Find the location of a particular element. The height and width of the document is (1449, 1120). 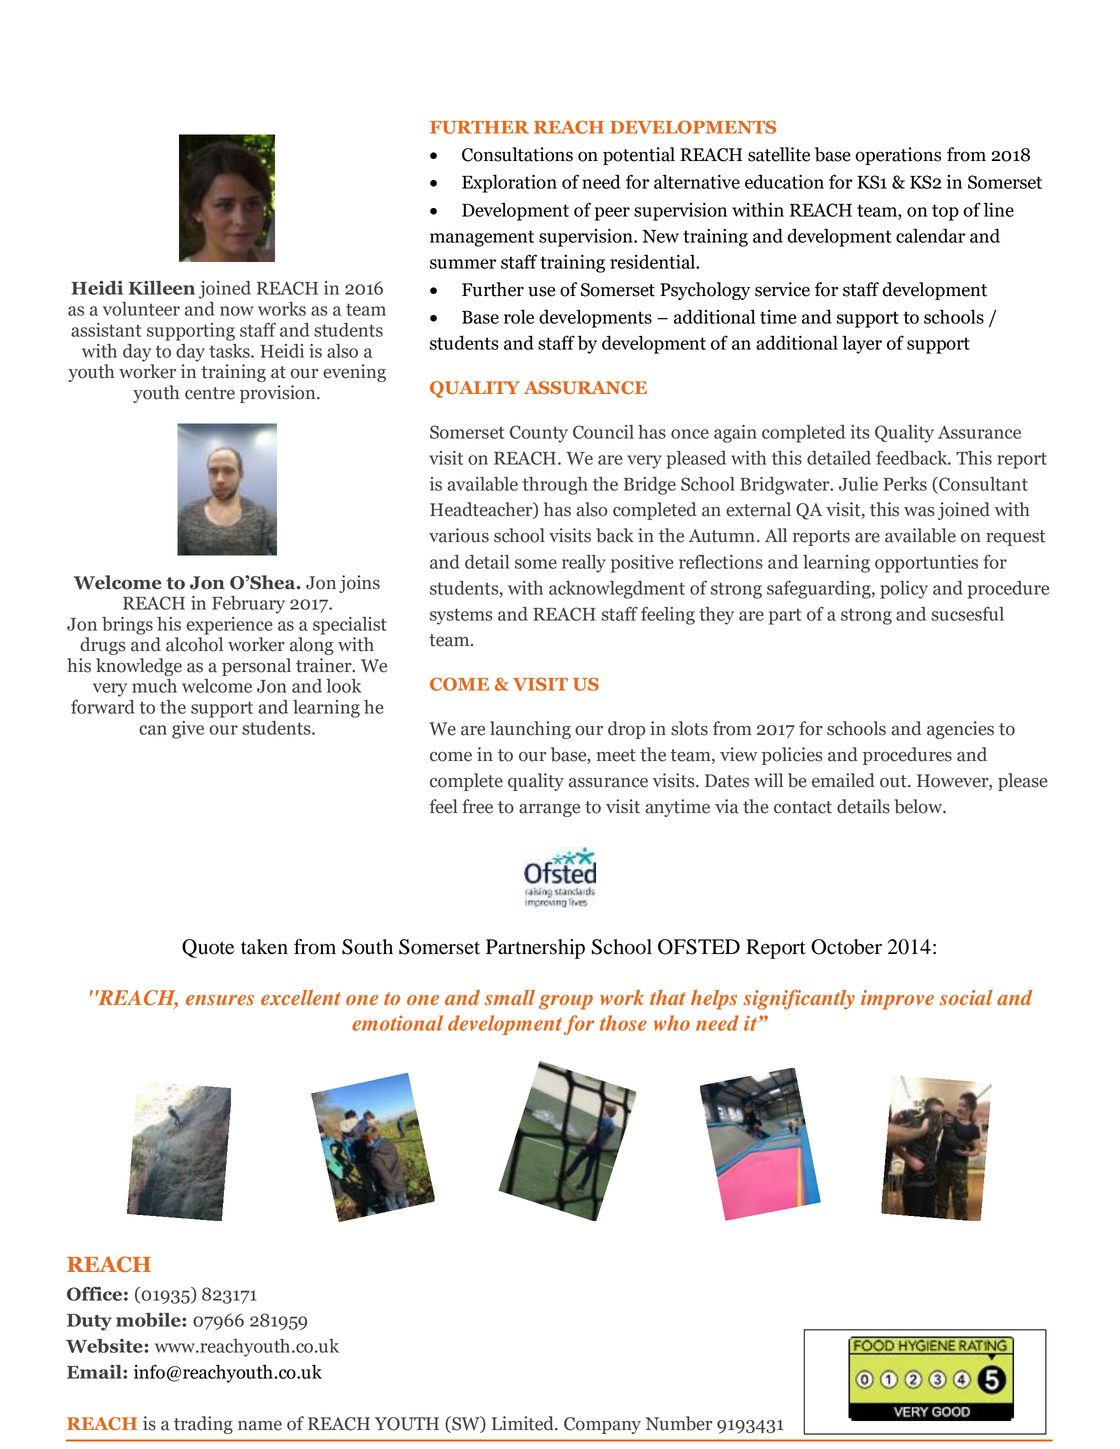

improve is located at coordinates (897, 1000).
